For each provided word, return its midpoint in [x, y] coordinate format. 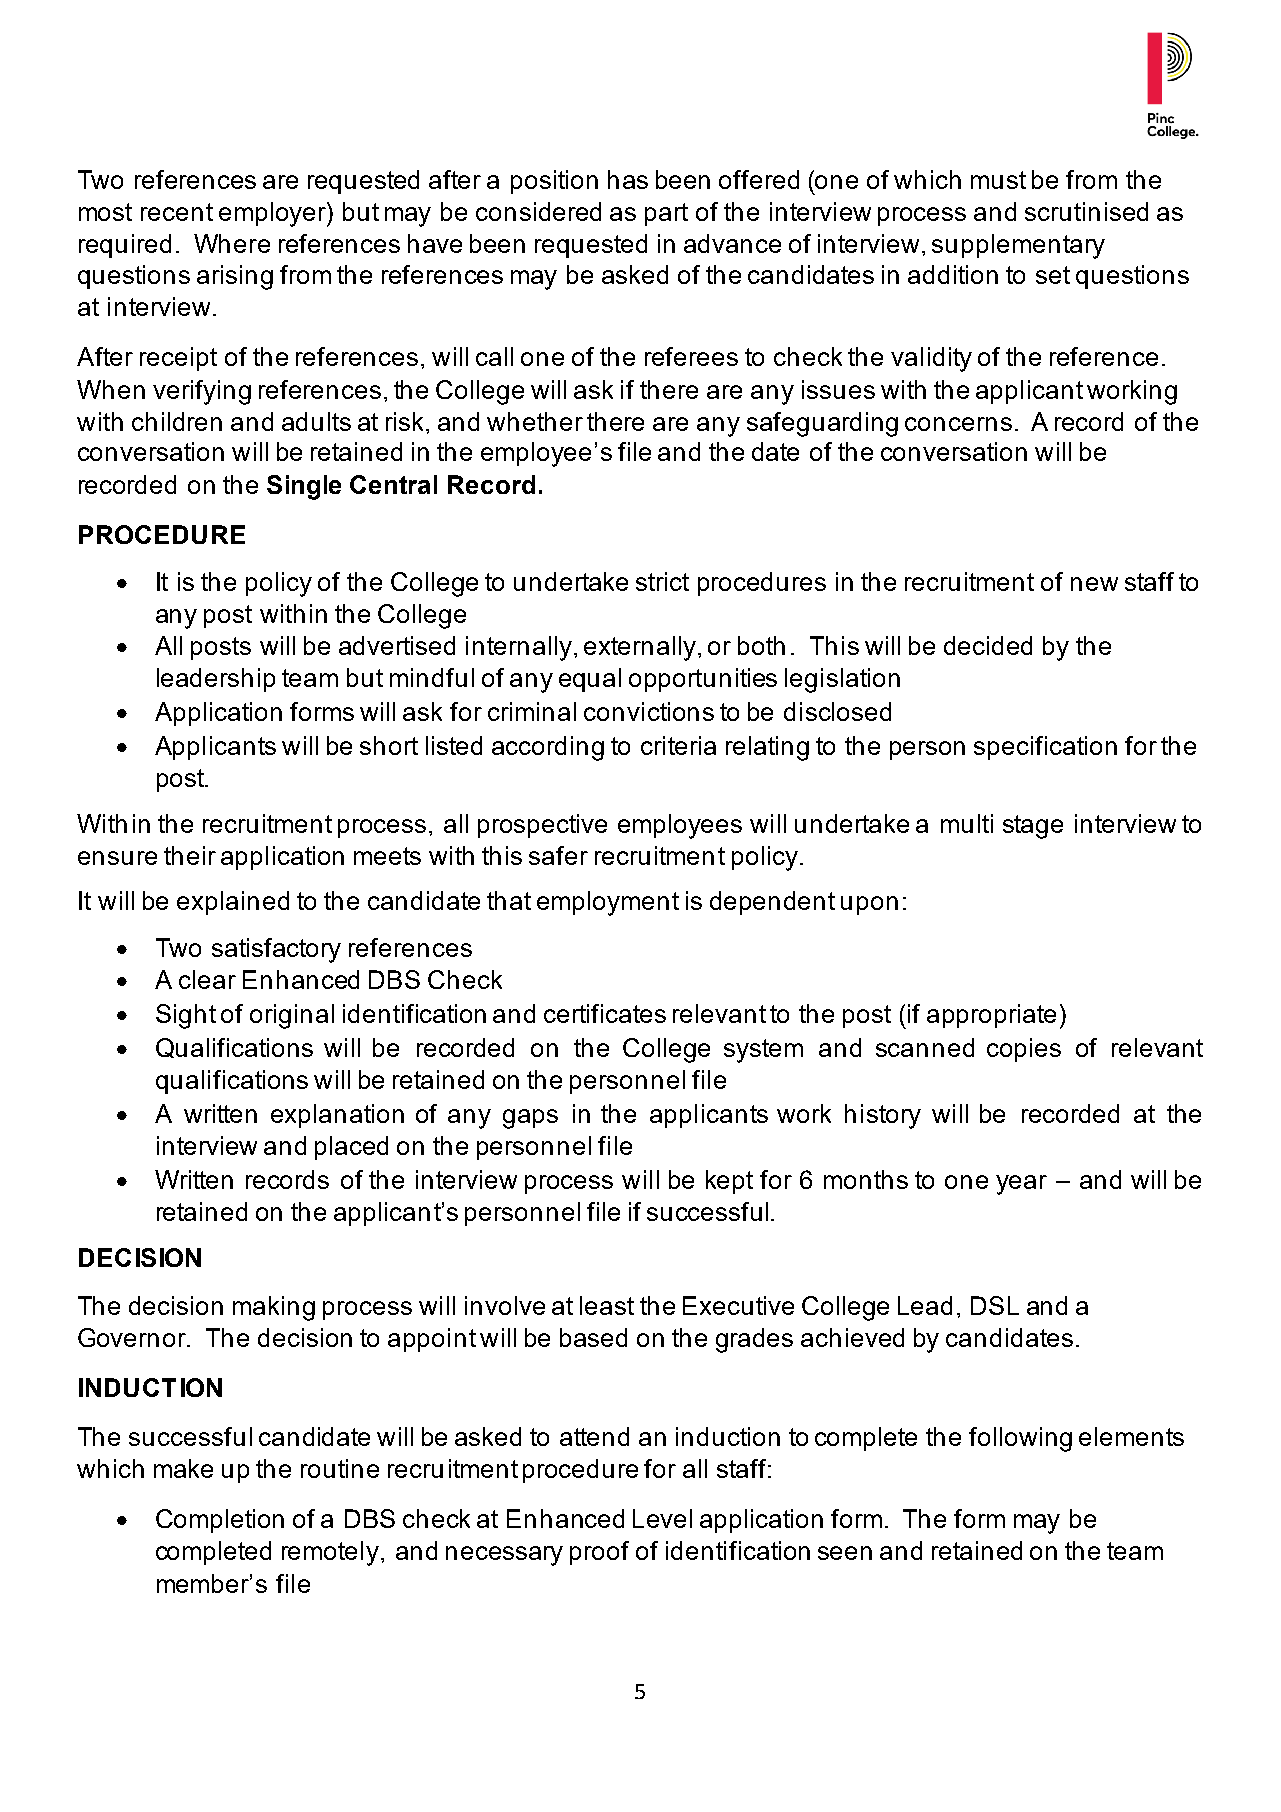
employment [608, 903]
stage [1033, 827]
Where [232, 243]
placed [351, 1148]
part [666, 214]
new [1094, 584]
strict [662, 581]
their [190, 855]
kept [729, 1182]
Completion [220, 1521]
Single [304, 487]
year [1021, 1185]
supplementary [1018, 246]
